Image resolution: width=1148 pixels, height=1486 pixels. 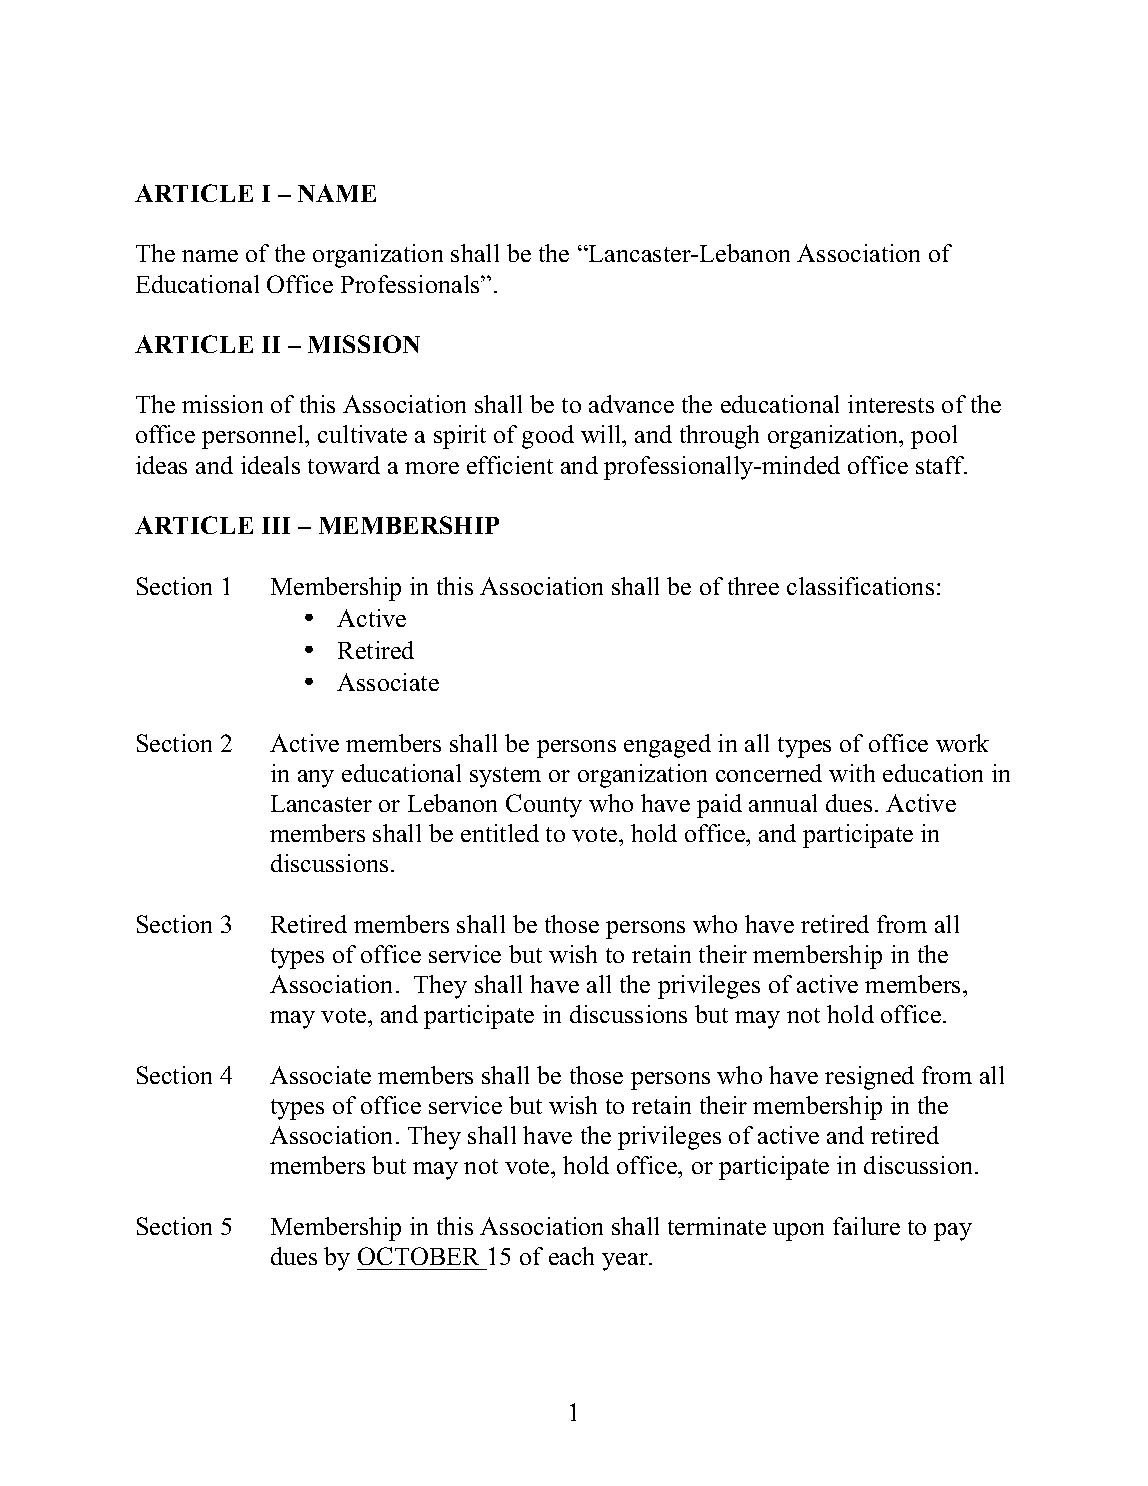 What do you see at coordinates (891, 404) in the image?
I see `interests` at bounding box center [891, 404].
